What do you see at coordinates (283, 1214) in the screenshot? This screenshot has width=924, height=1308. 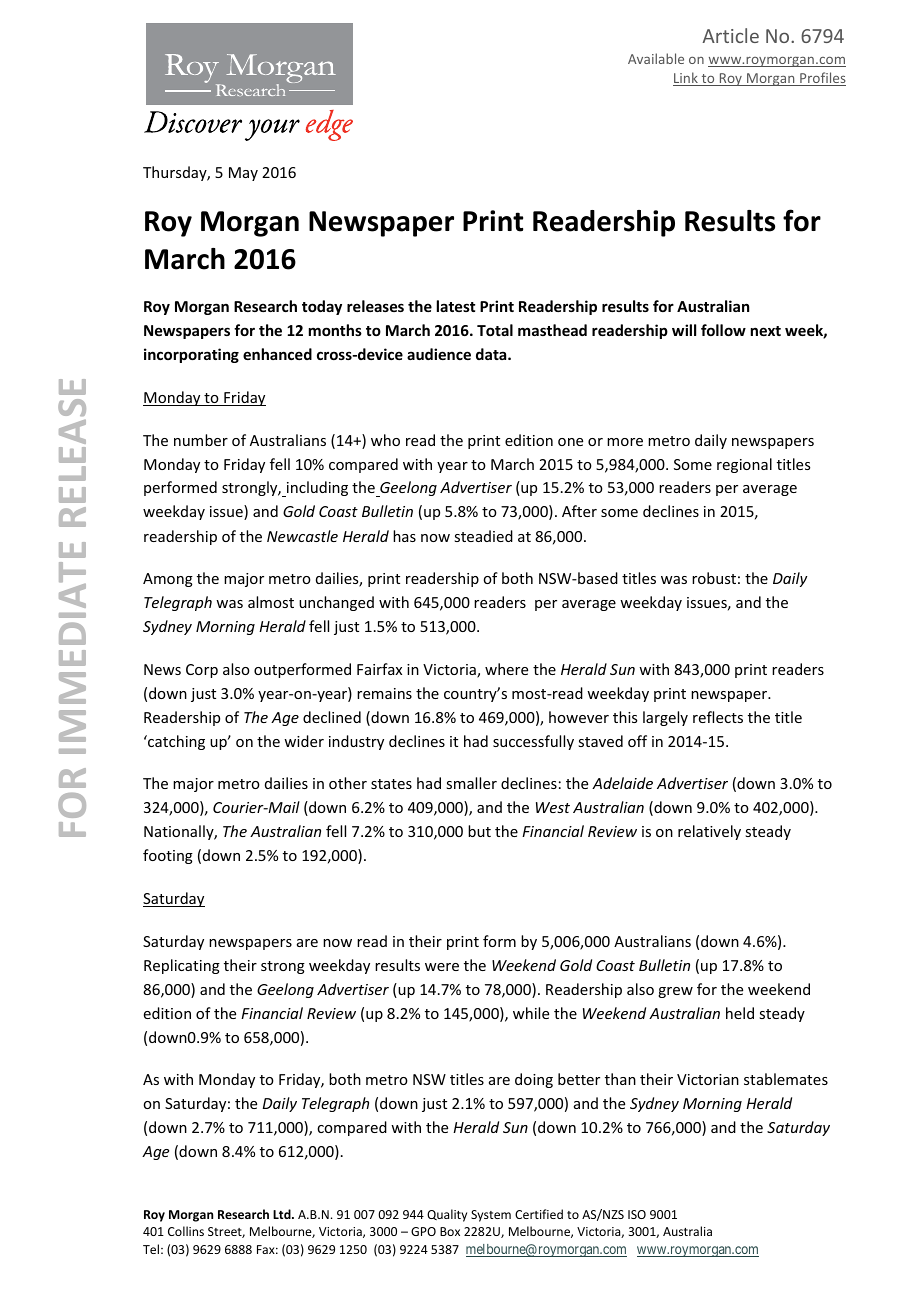 I see `Ltd` at bounding box center [283, 1214].
